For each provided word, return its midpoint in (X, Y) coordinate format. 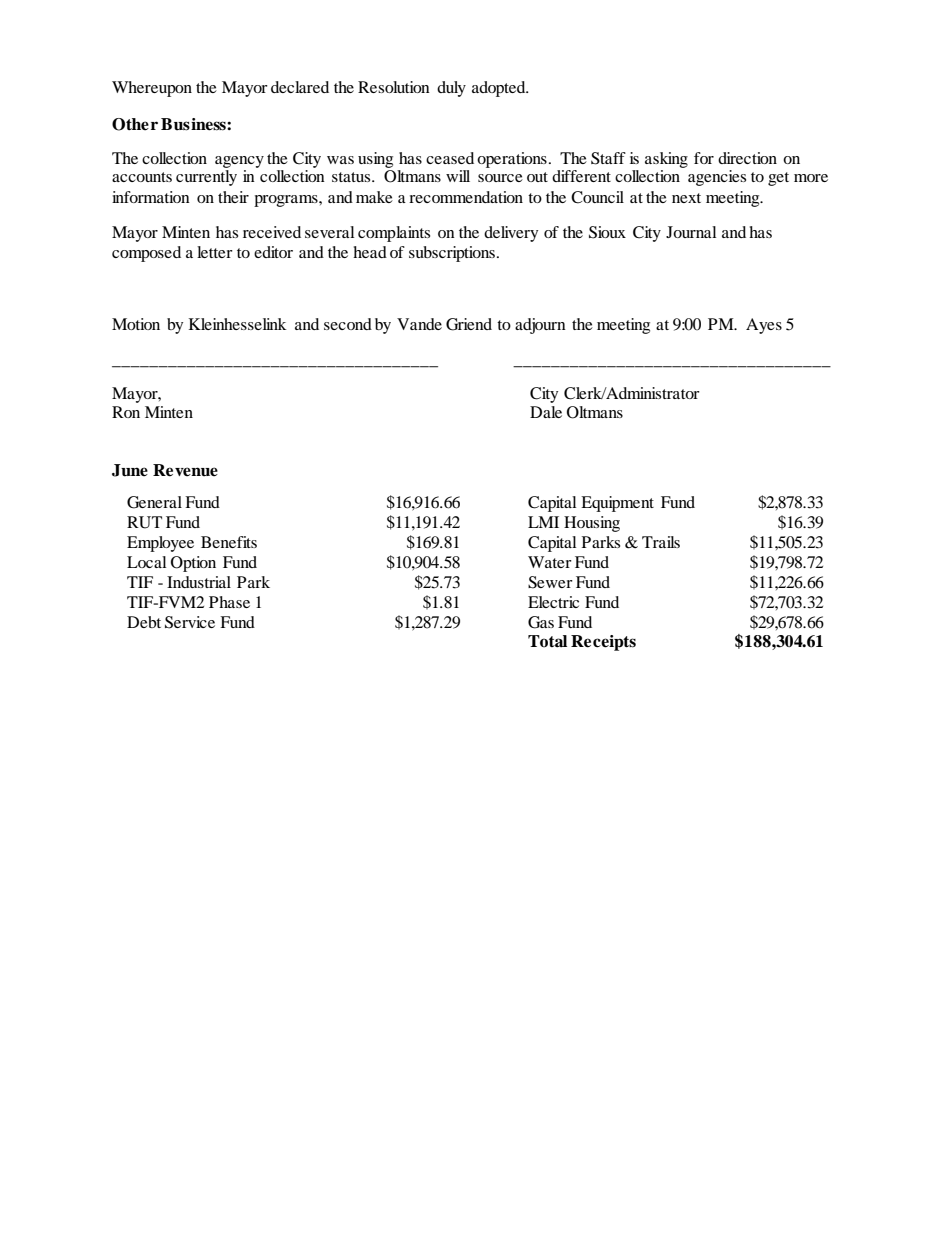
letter (215, 252)
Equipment (617, 504)
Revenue (185, 470)
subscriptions (452, 254)
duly (451, 89)
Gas (541, 622)
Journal (691, 232)
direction (747, 158)
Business (194, 124)
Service (190, 622)
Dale (546, 412)
